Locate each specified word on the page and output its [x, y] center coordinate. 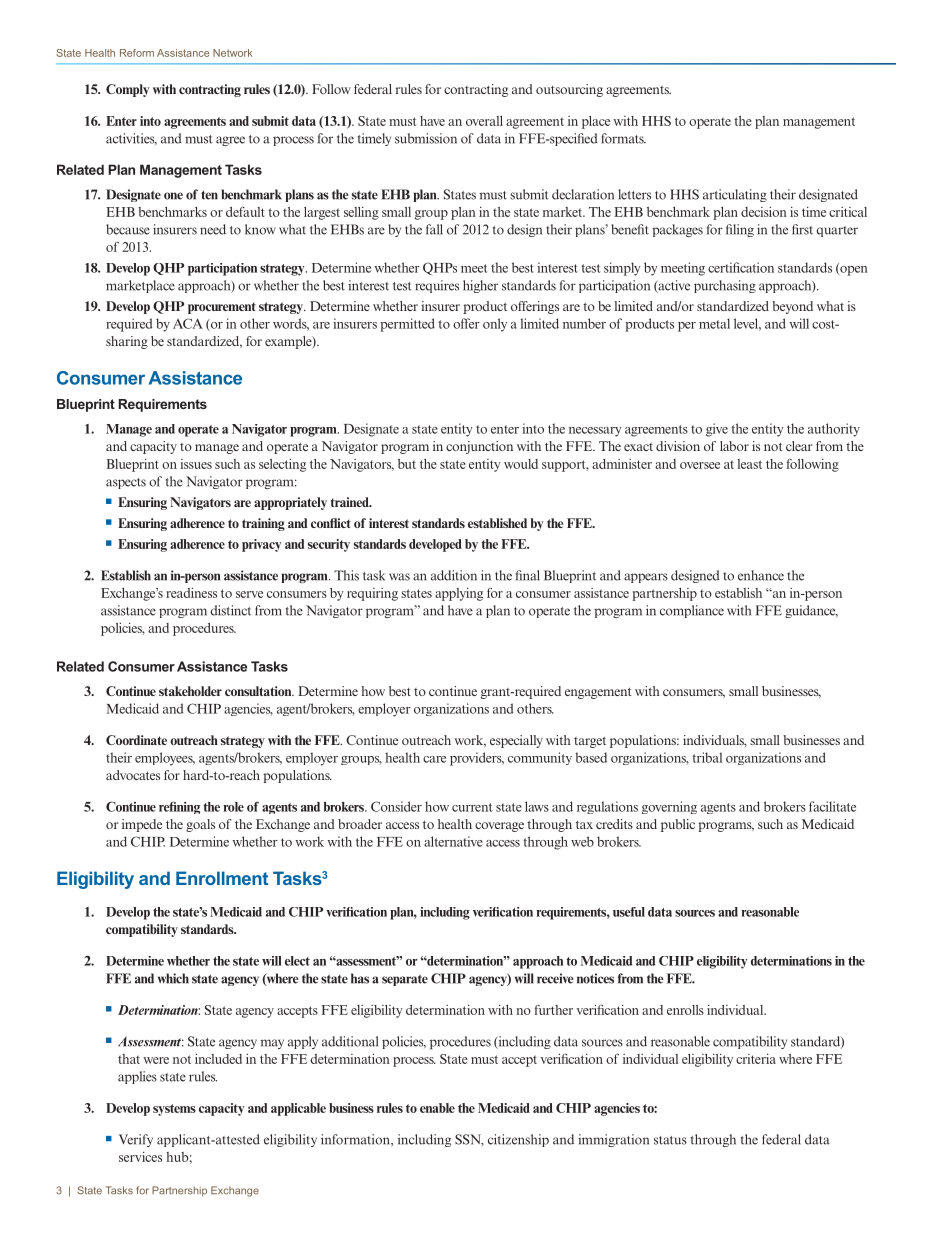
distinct [230, 610]
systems [174, 1110]
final [528, 575]
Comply [127, 90]
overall [484, 121]
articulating [735, 195]
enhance [761, 575]
